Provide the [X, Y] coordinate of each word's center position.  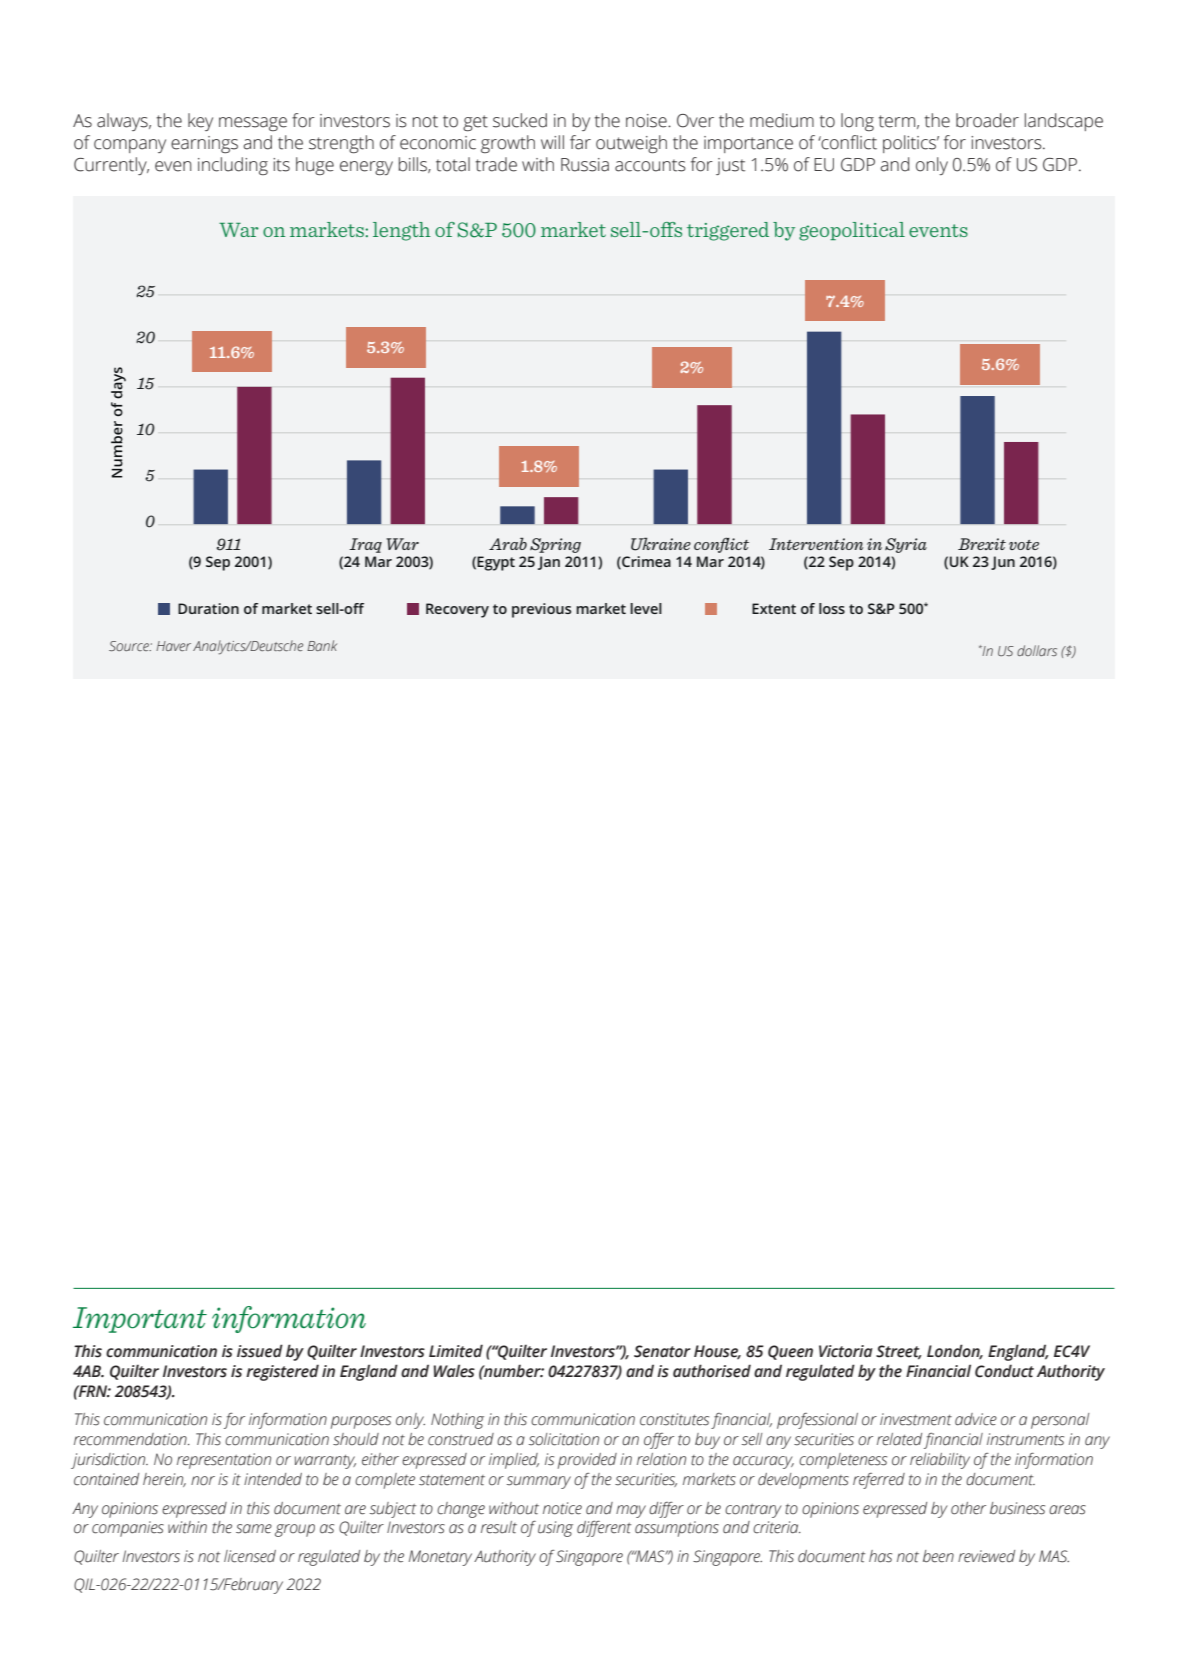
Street [899, 1352]
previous [541, 610]
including [233, 166]
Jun [1003, 563]
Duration [208, 608]
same [254, 1529]
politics [911, 144]
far [580, 142]
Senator [662, 1351]
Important [140, 1320]
